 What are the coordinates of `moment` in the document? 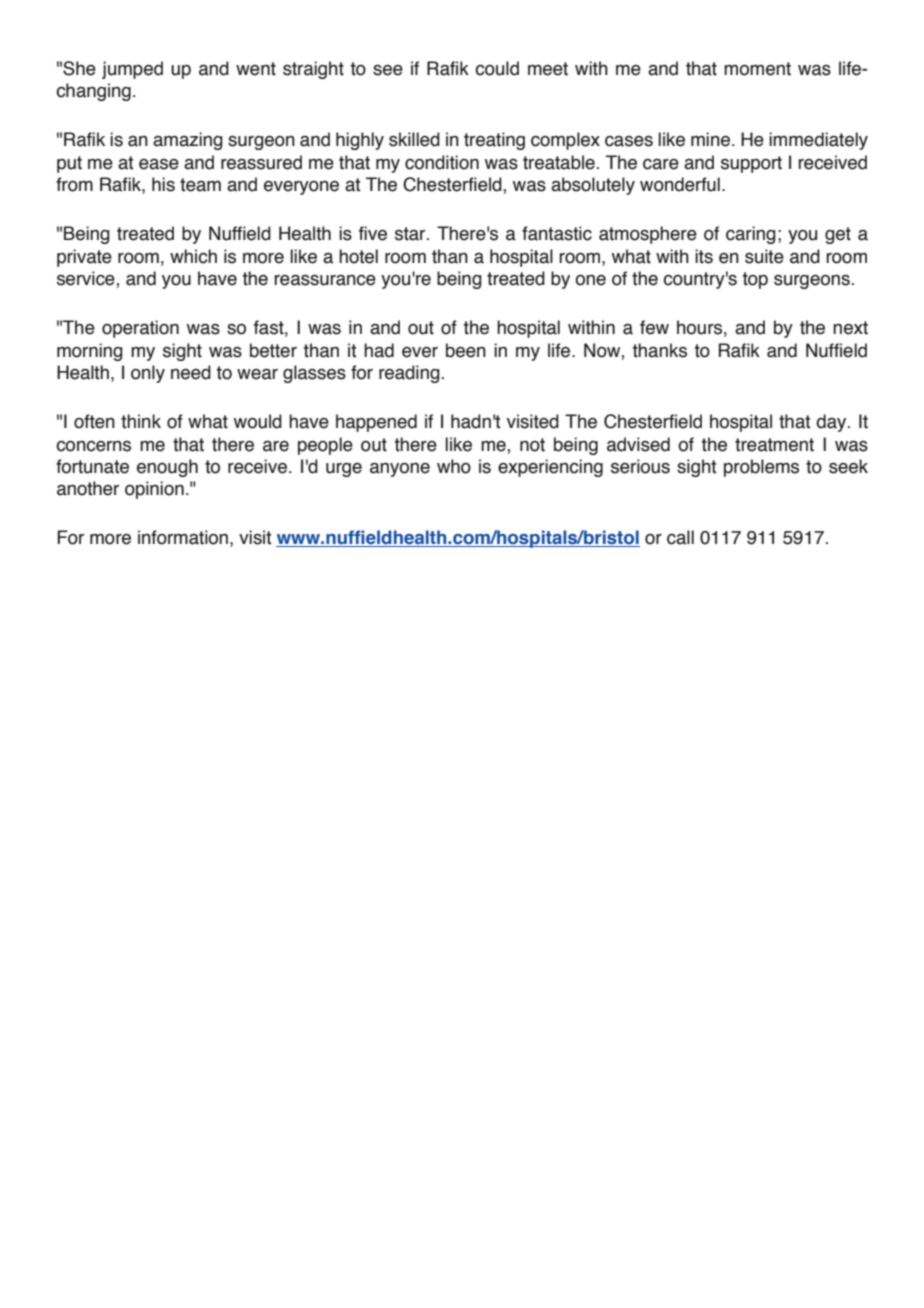 It's located at (757, 69).
